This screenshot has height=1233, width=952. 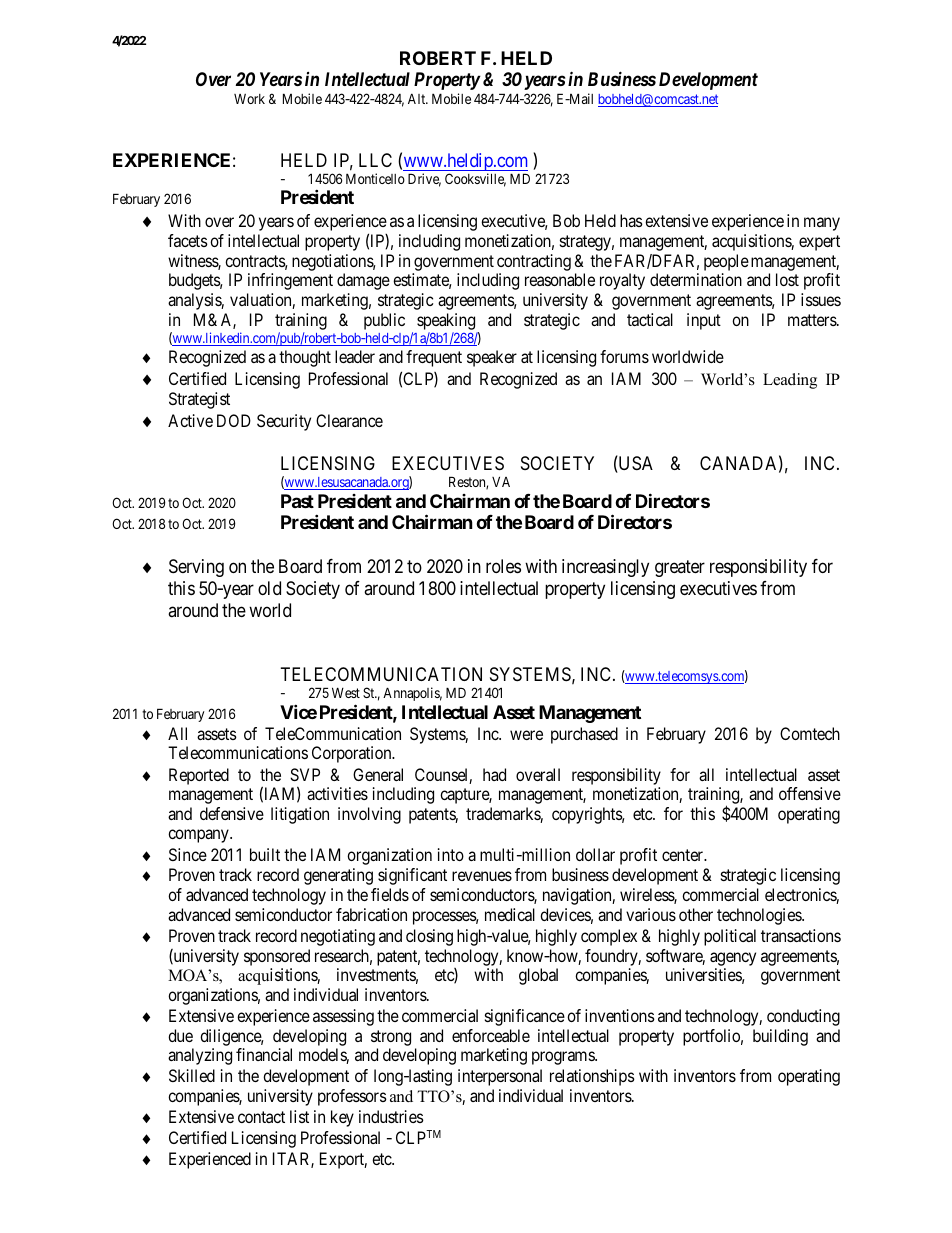 I want to click on contact, so click(x=261, y=1117).
